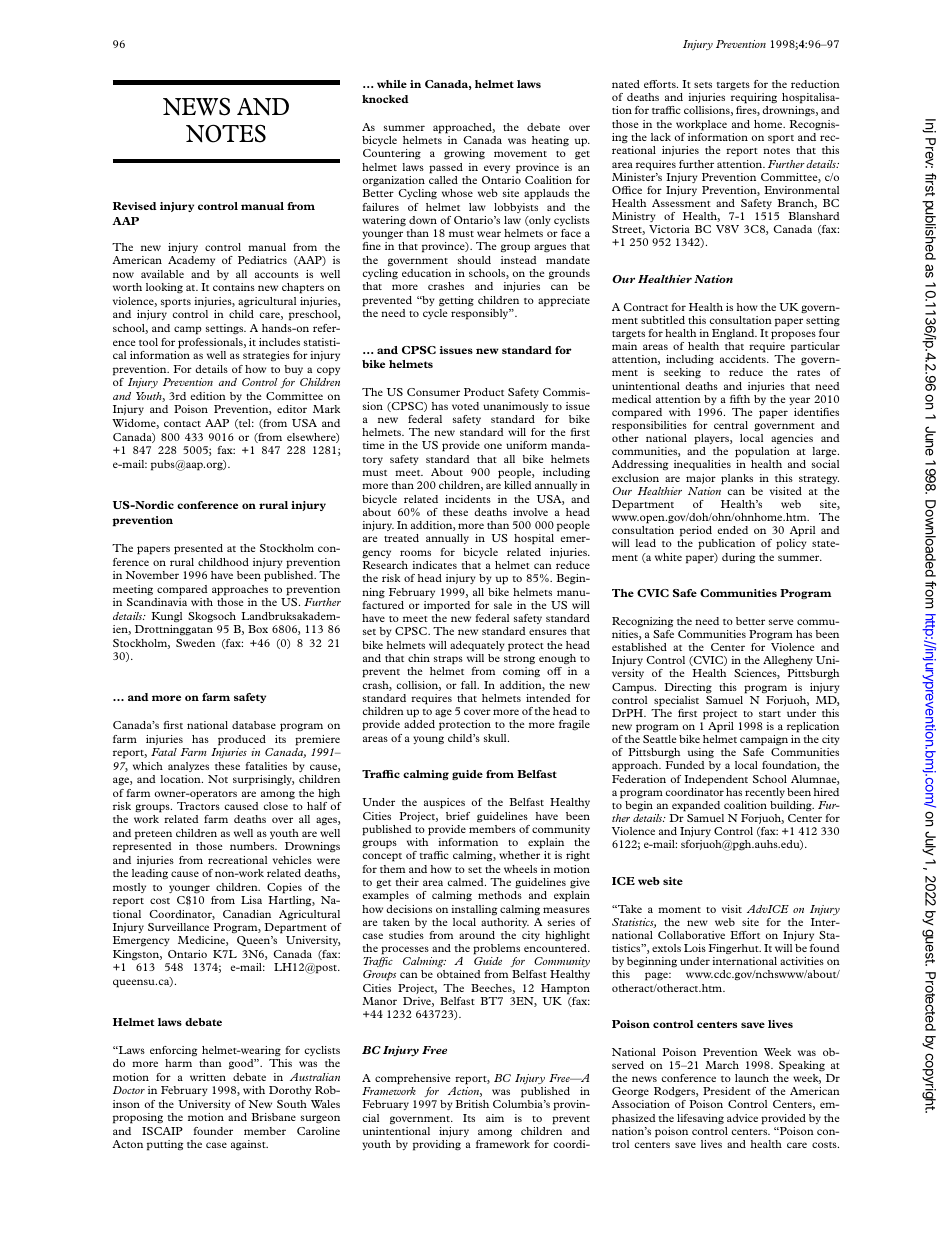 The height and width of the screenshot is (1233, 952). What do you see at coordinates (208, 1077) in the screenshot?
I see `written` at bounding box center [208, 1077].
